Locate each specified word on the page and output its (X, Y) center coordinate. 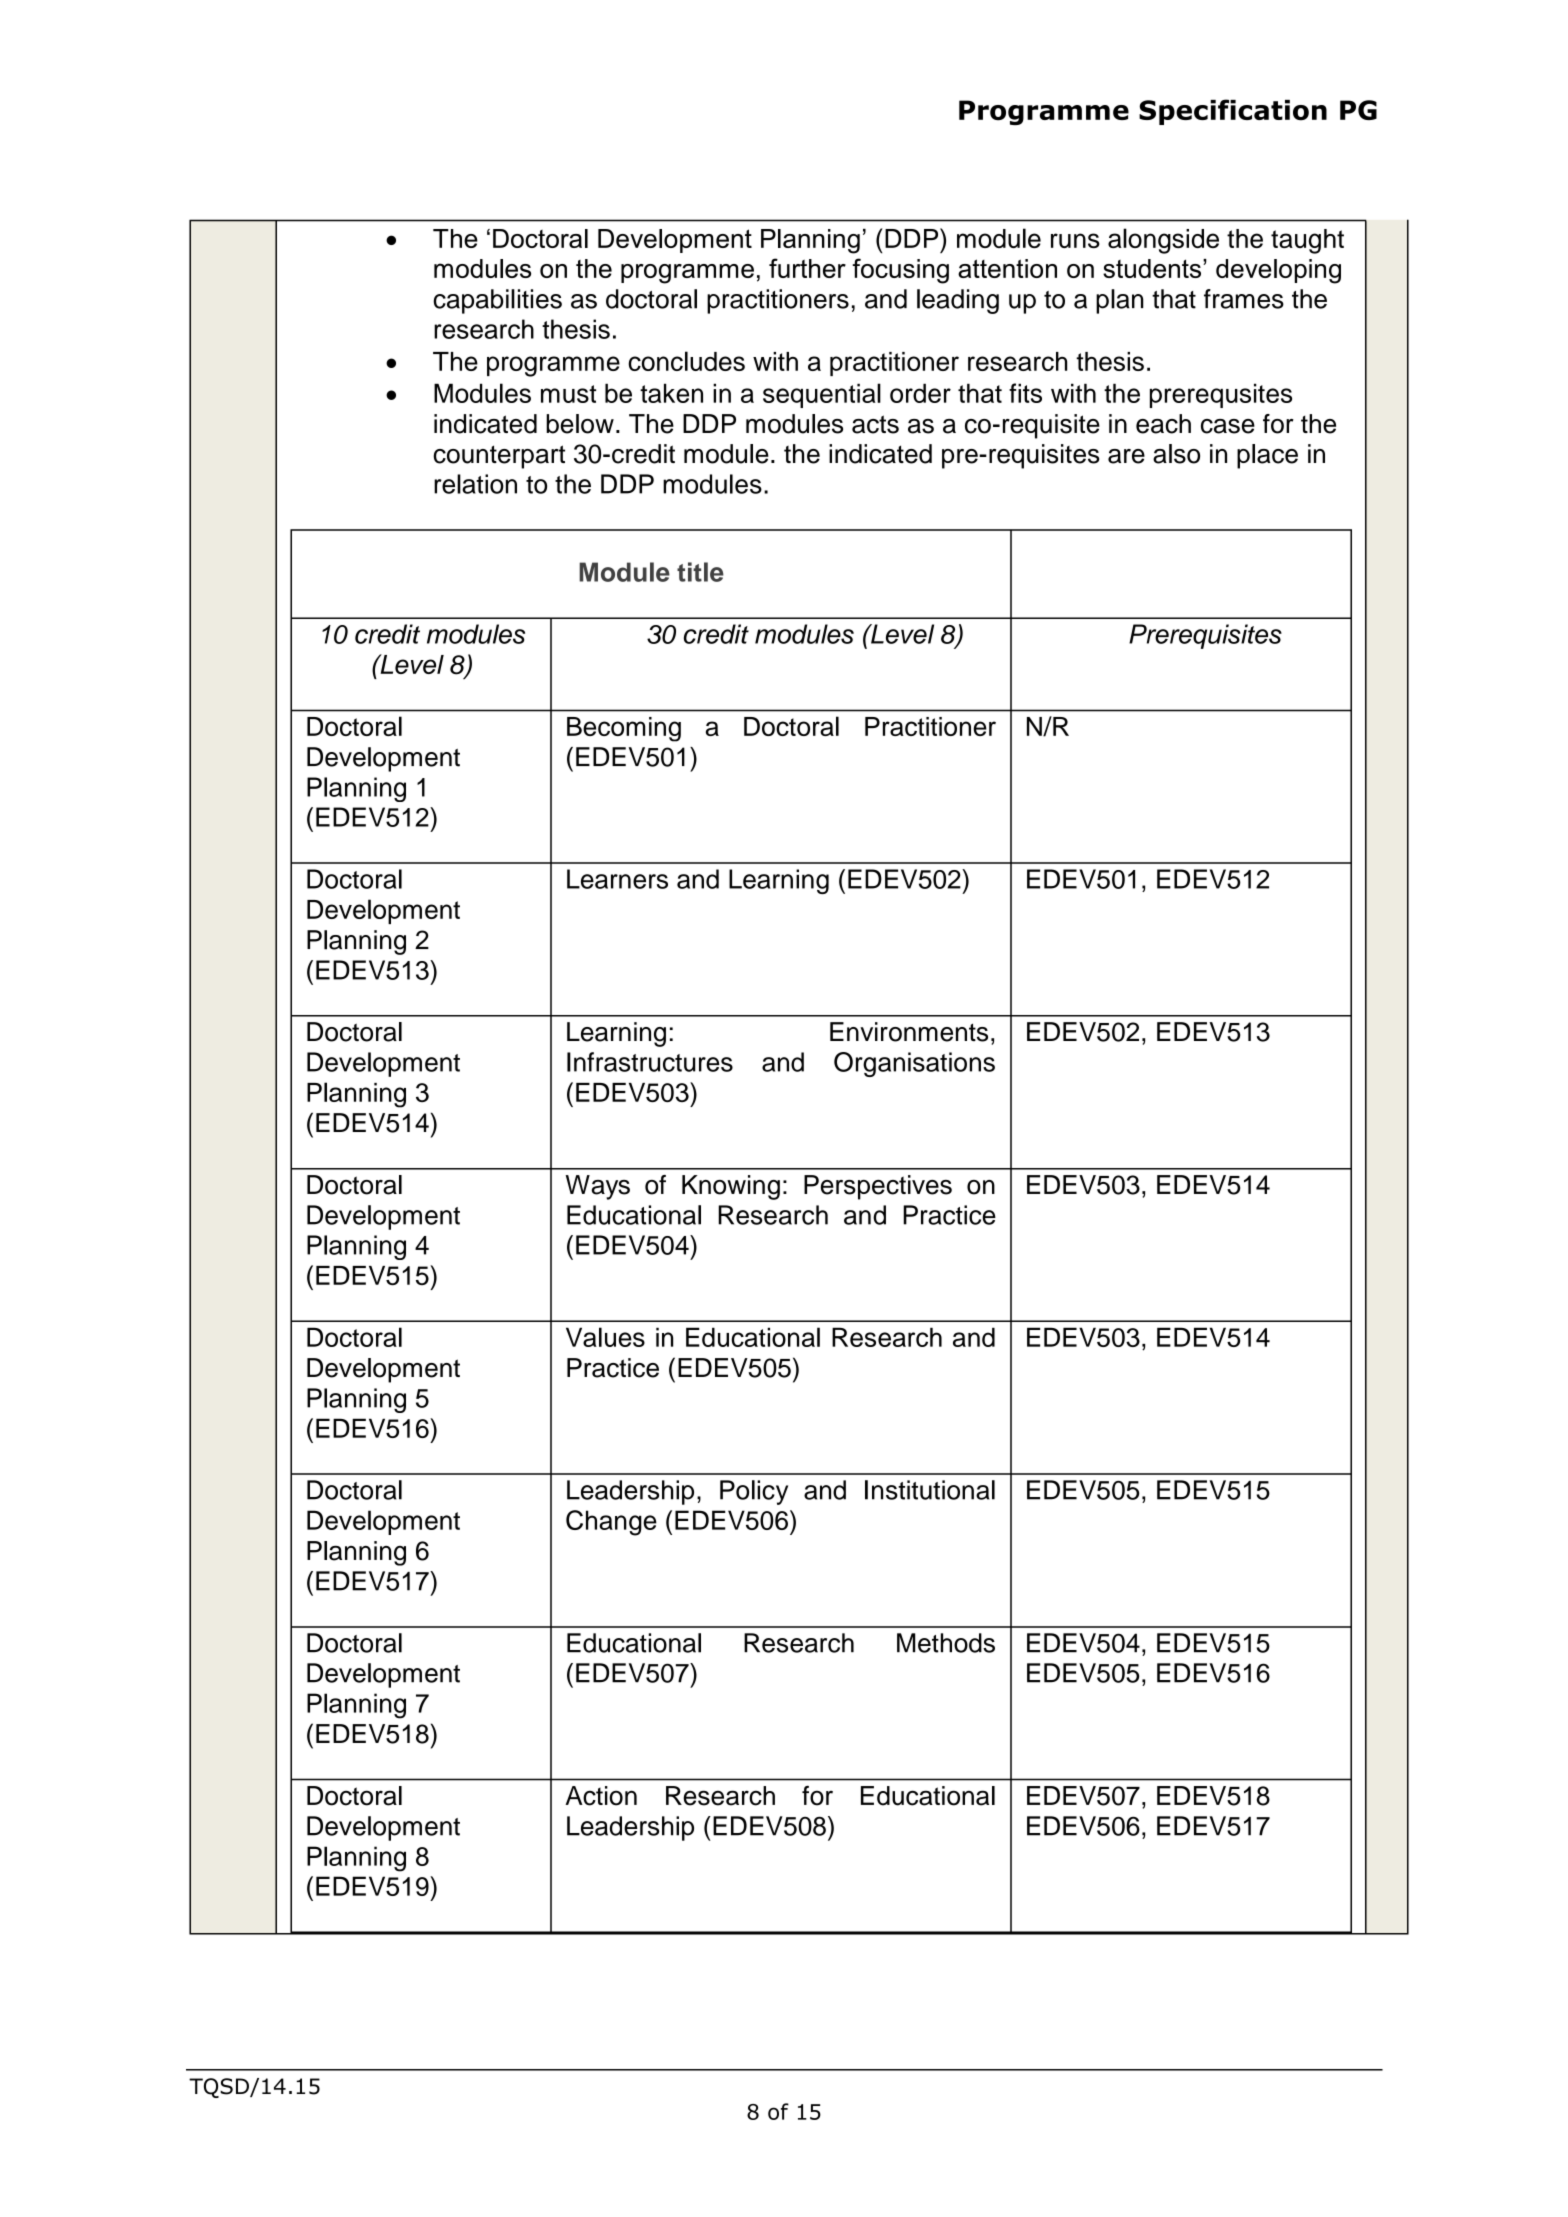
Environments (909, 1032)
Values (605, 1337)
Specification (1233, 112)
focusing (900, 271)
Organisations (914, 1064)
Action (601, 1796)
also (1176, 454)
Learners (617, 879)
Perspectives (878, 1187)
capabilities (497, 301)
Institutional (930, 1490)
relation (475, 484)
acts (875, 424)
